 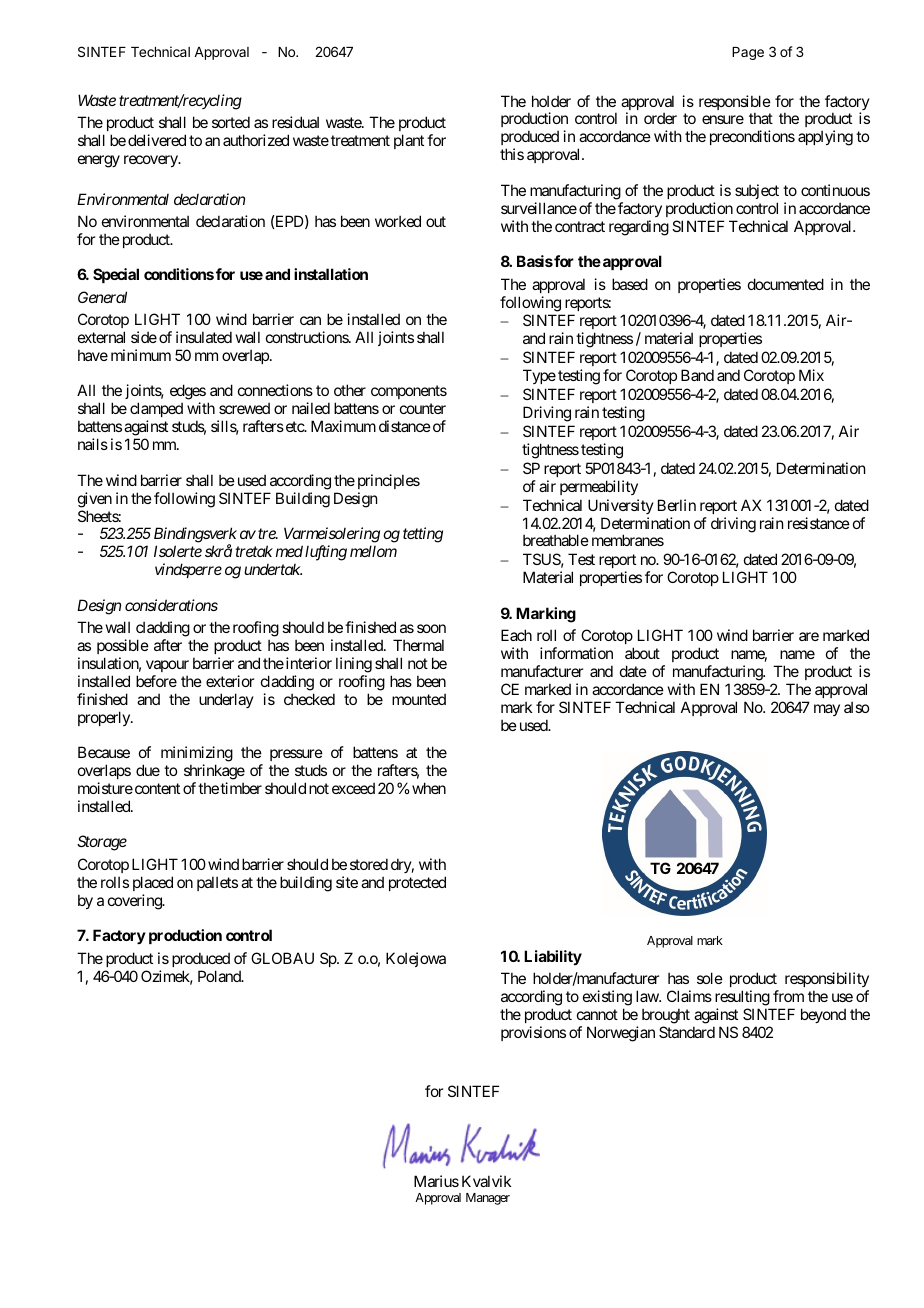 I want to click on surveillance, so click(x=539, y=208).
